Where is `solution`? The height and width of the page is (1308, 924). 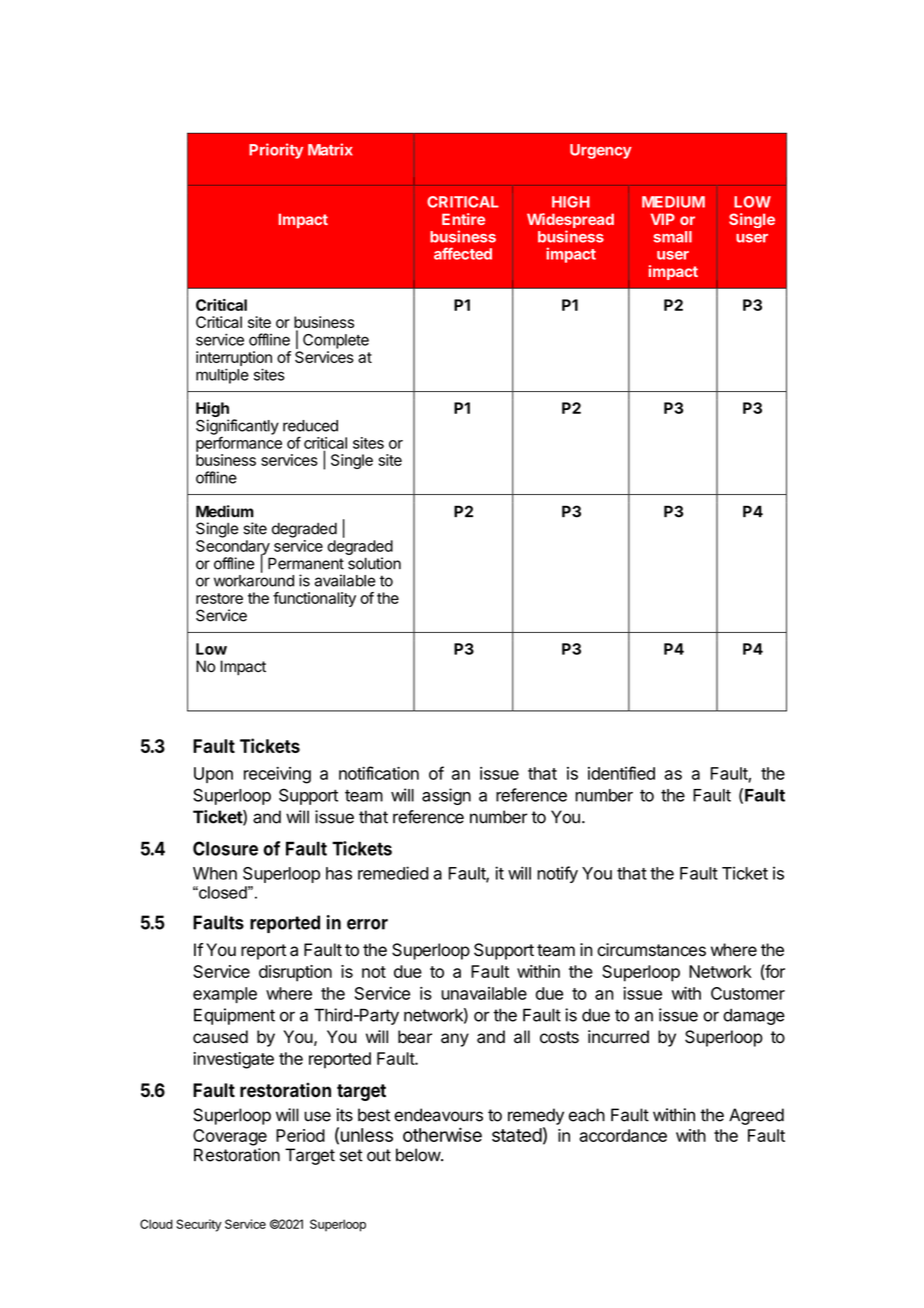 solution is located at coordinates (374, 563).
